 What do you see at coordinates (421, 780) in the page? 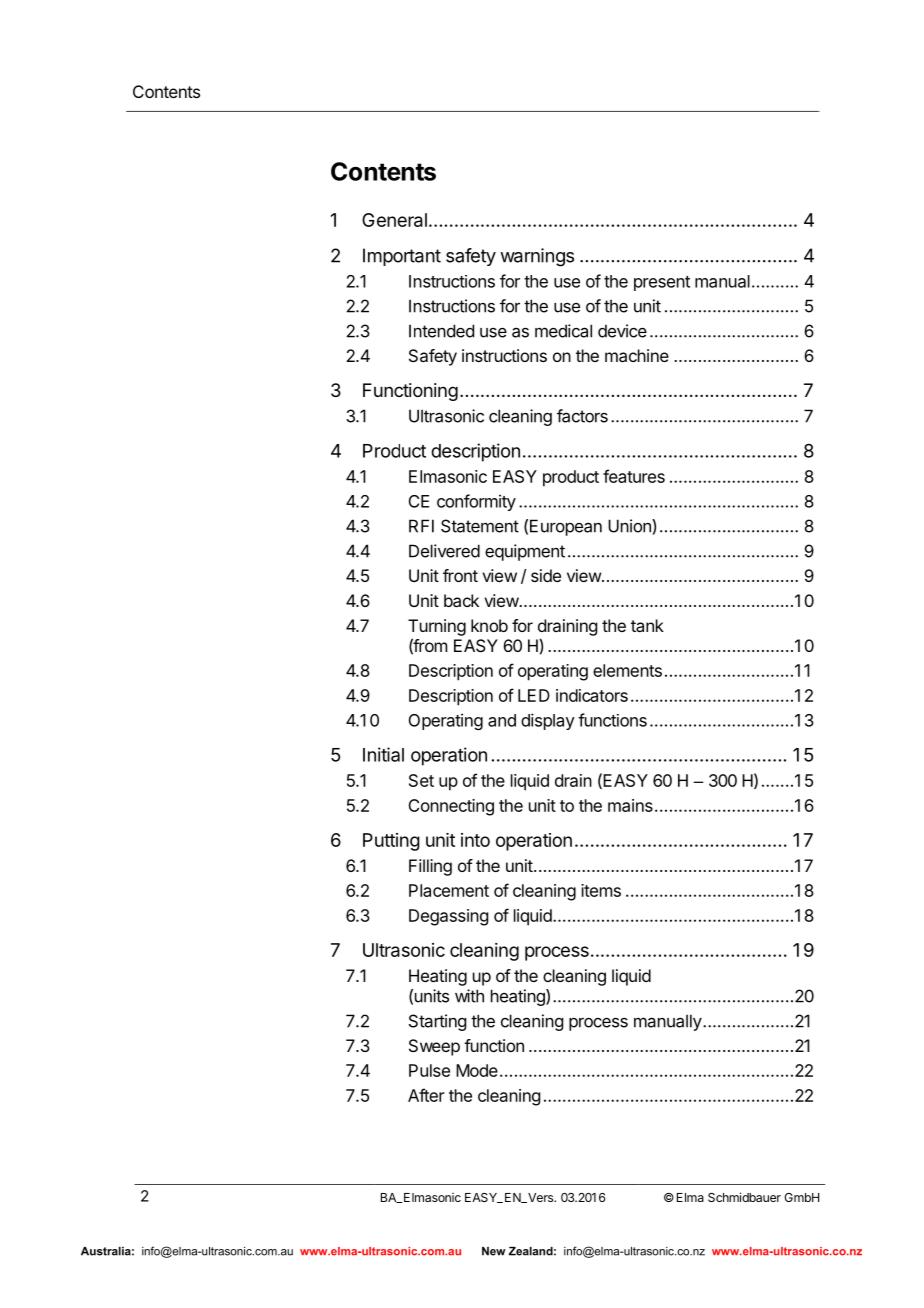
I see `Set` at bounding box center [421, 780].
